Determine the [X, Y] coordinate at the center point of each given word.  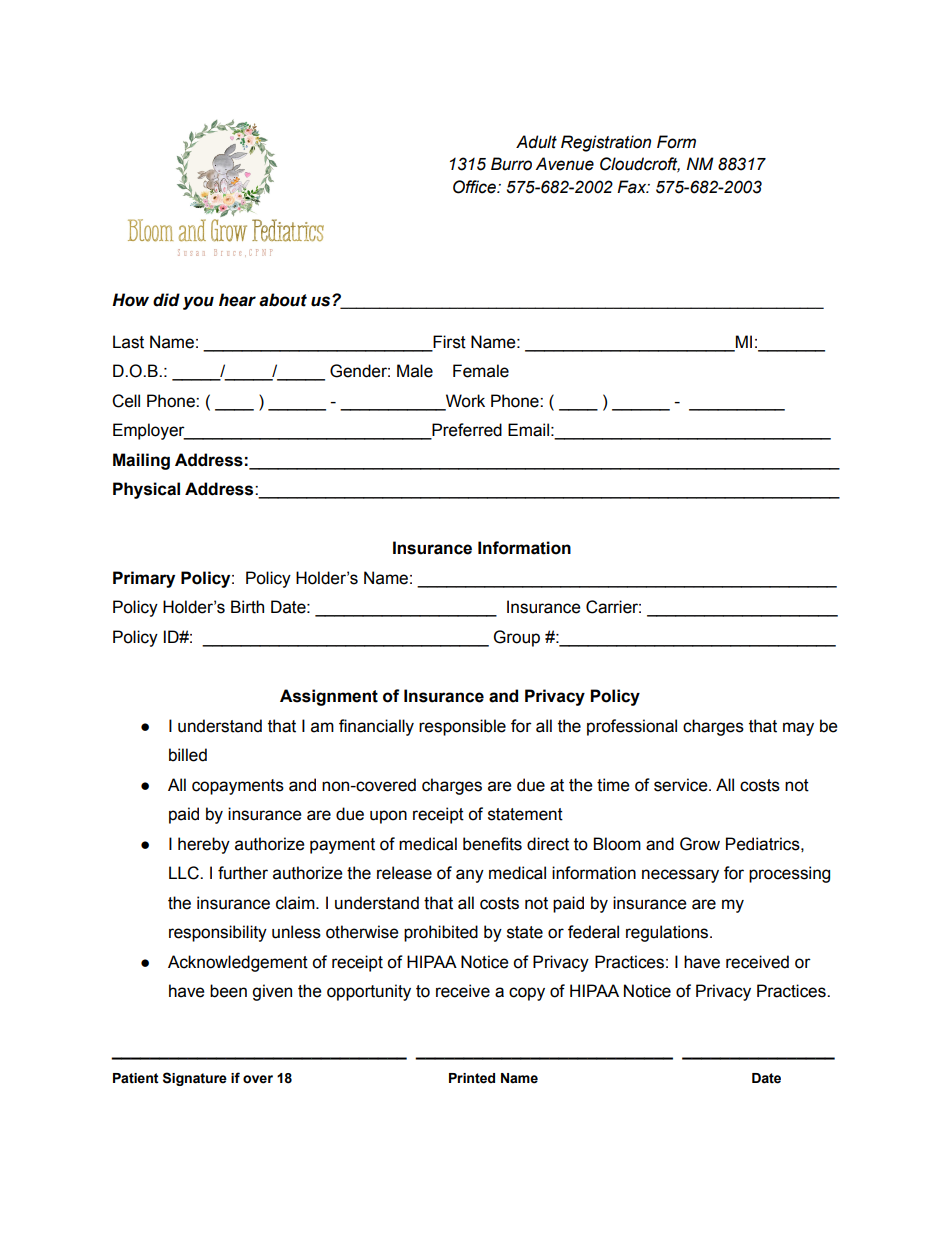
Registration [606, 143]
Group [517, 638]
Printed [472, 1078]
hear [237, 300]
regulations [668, 933]
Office [475, 187]
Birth [247, 607]
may [798, 729]
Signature [195, 1079]
